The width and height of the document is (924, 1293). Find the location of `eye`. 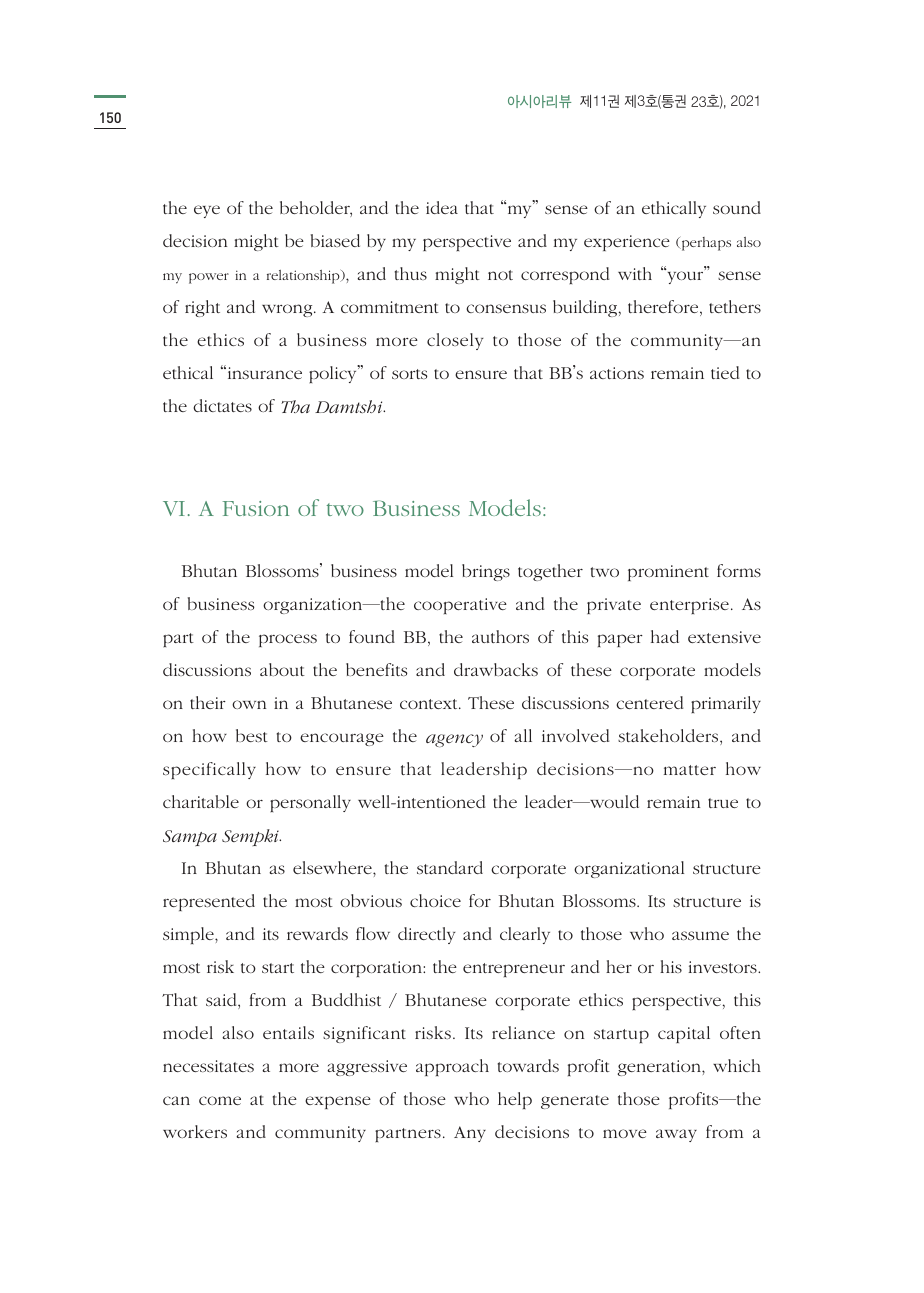

eye is located at coordinates (207, 211).
